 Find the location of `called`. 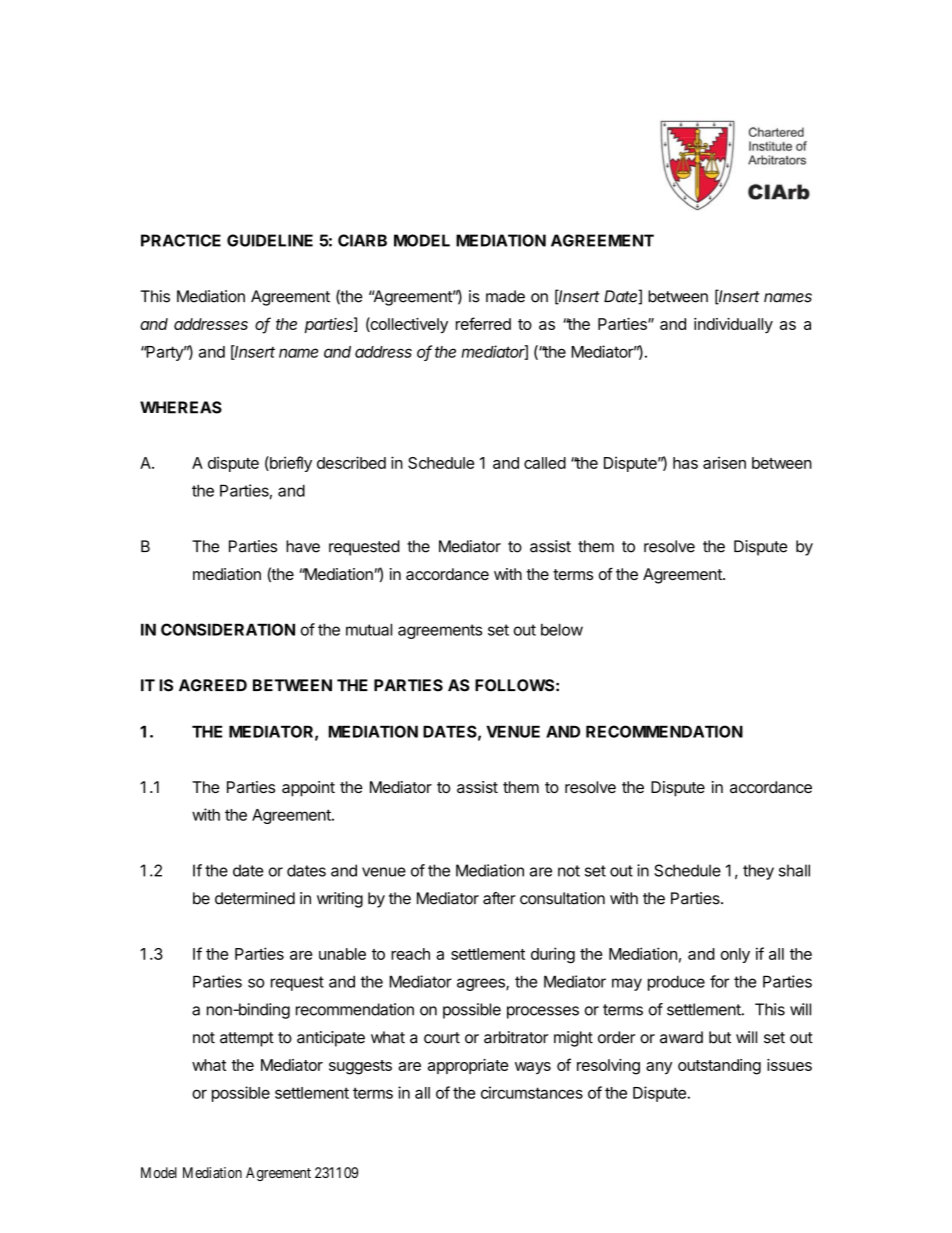

called is located at coordinates (545, 463).
